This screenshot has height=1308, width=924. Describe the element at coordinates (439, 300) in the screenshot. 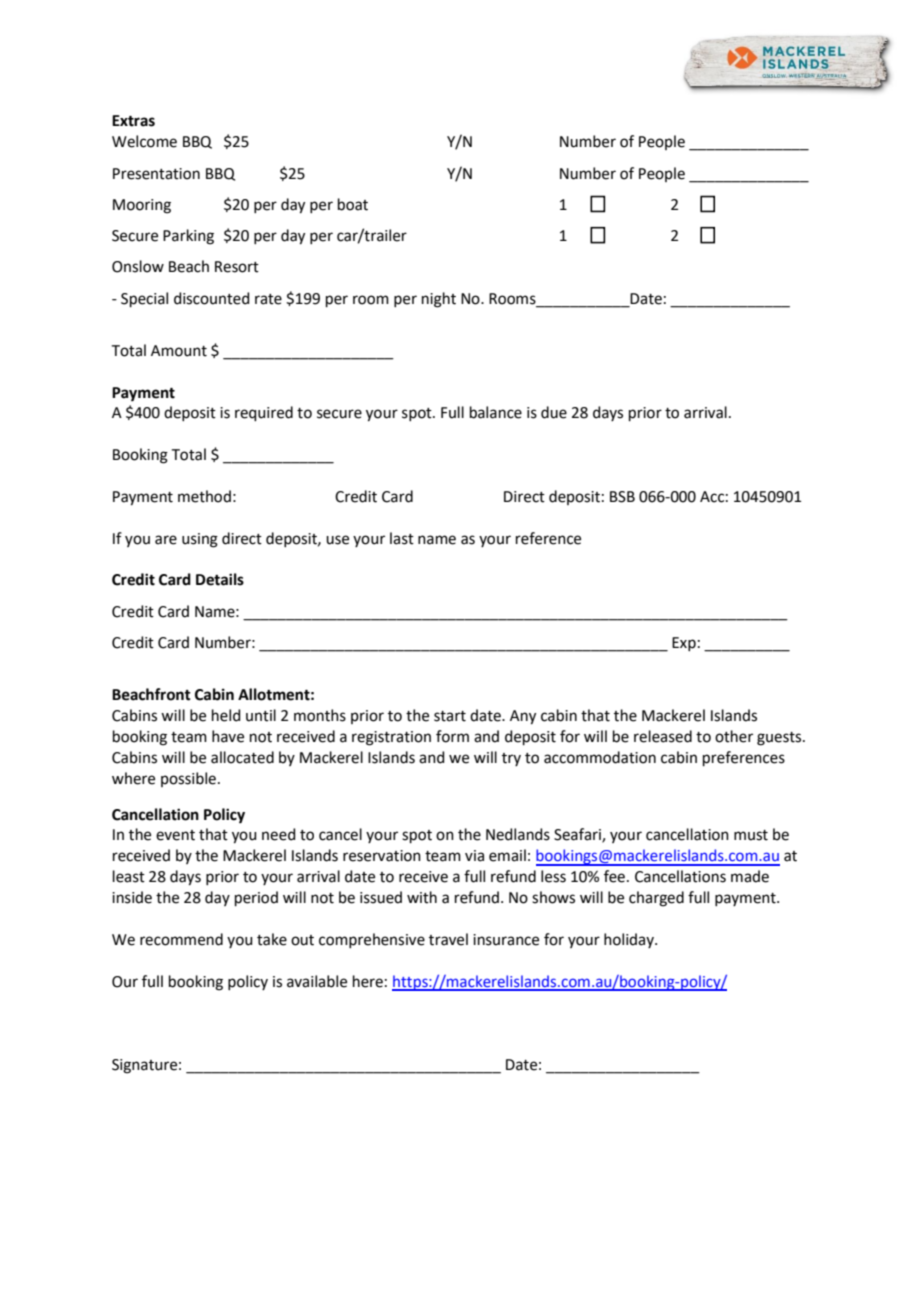

I see `night` at that location.
